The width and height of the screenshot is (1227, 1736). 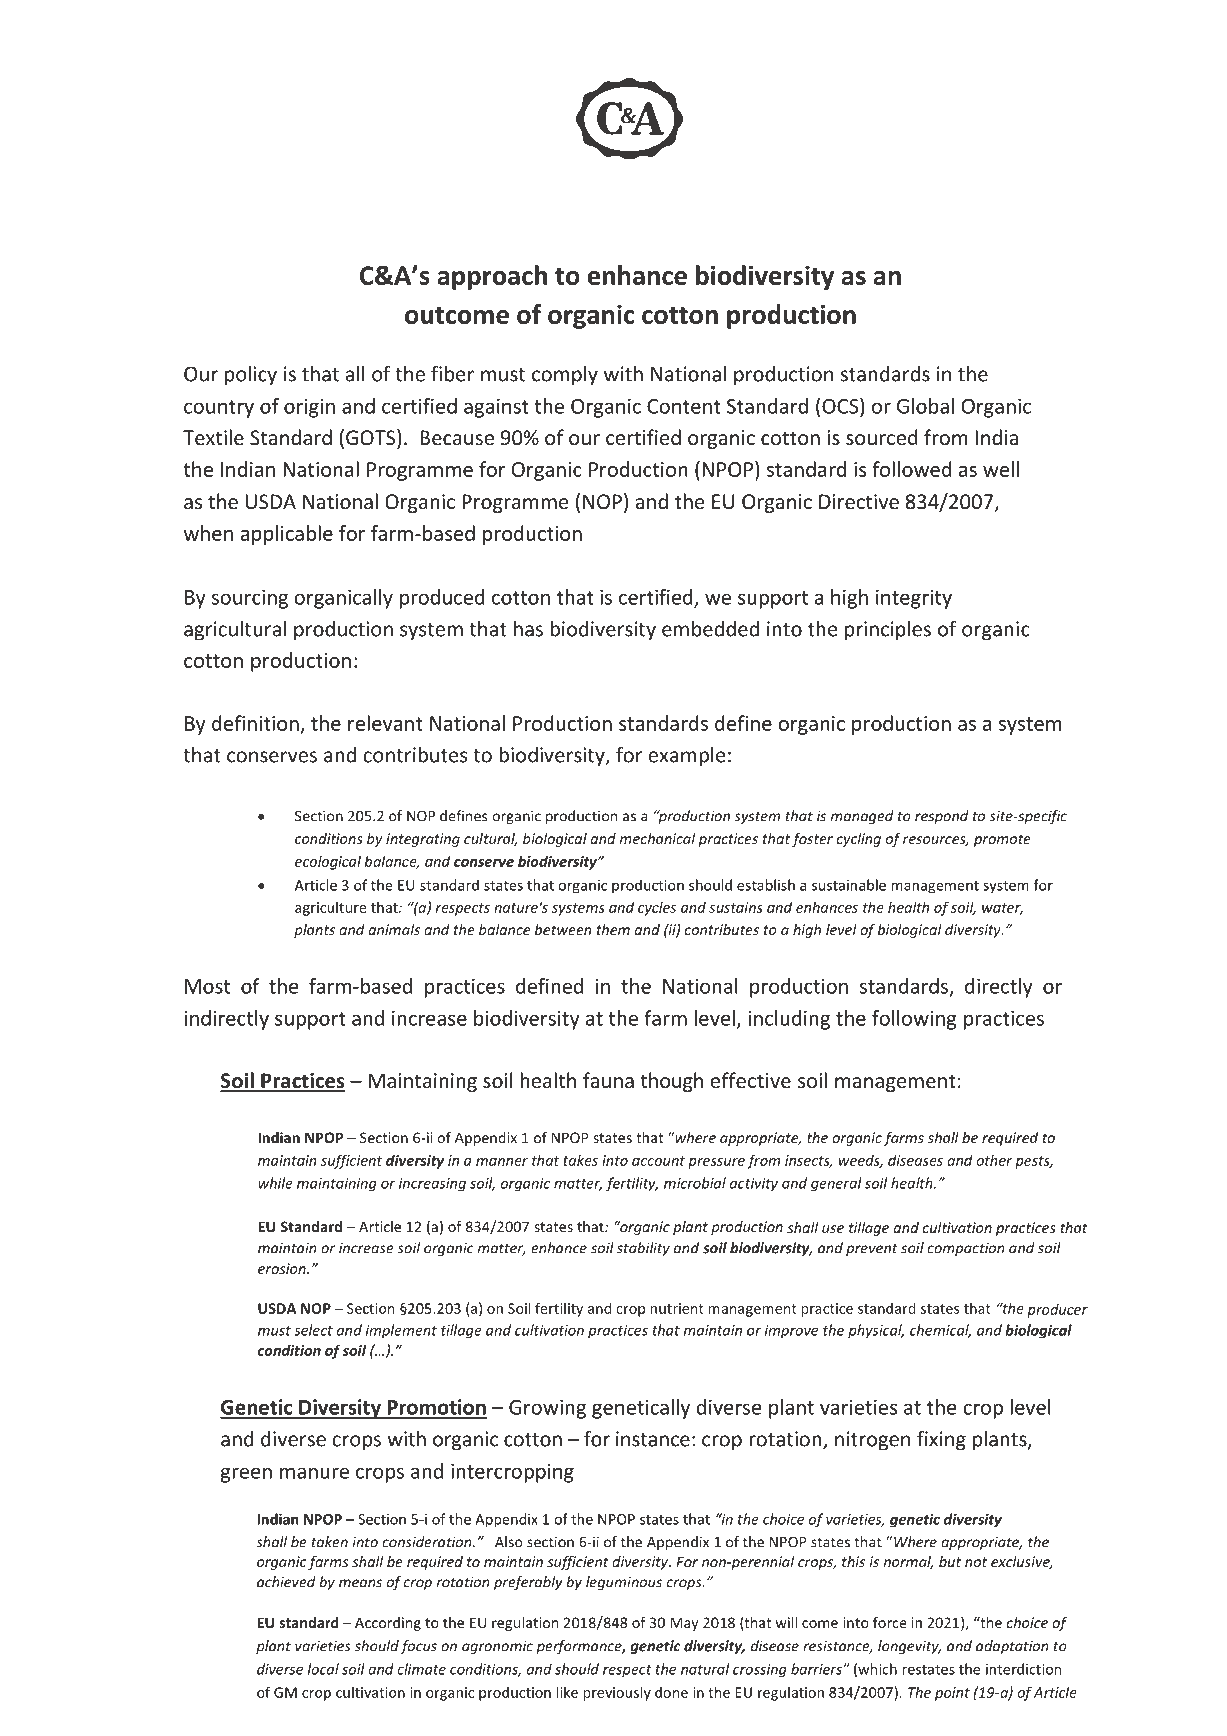 I want to click on policy, so click(x=251, y=375).
